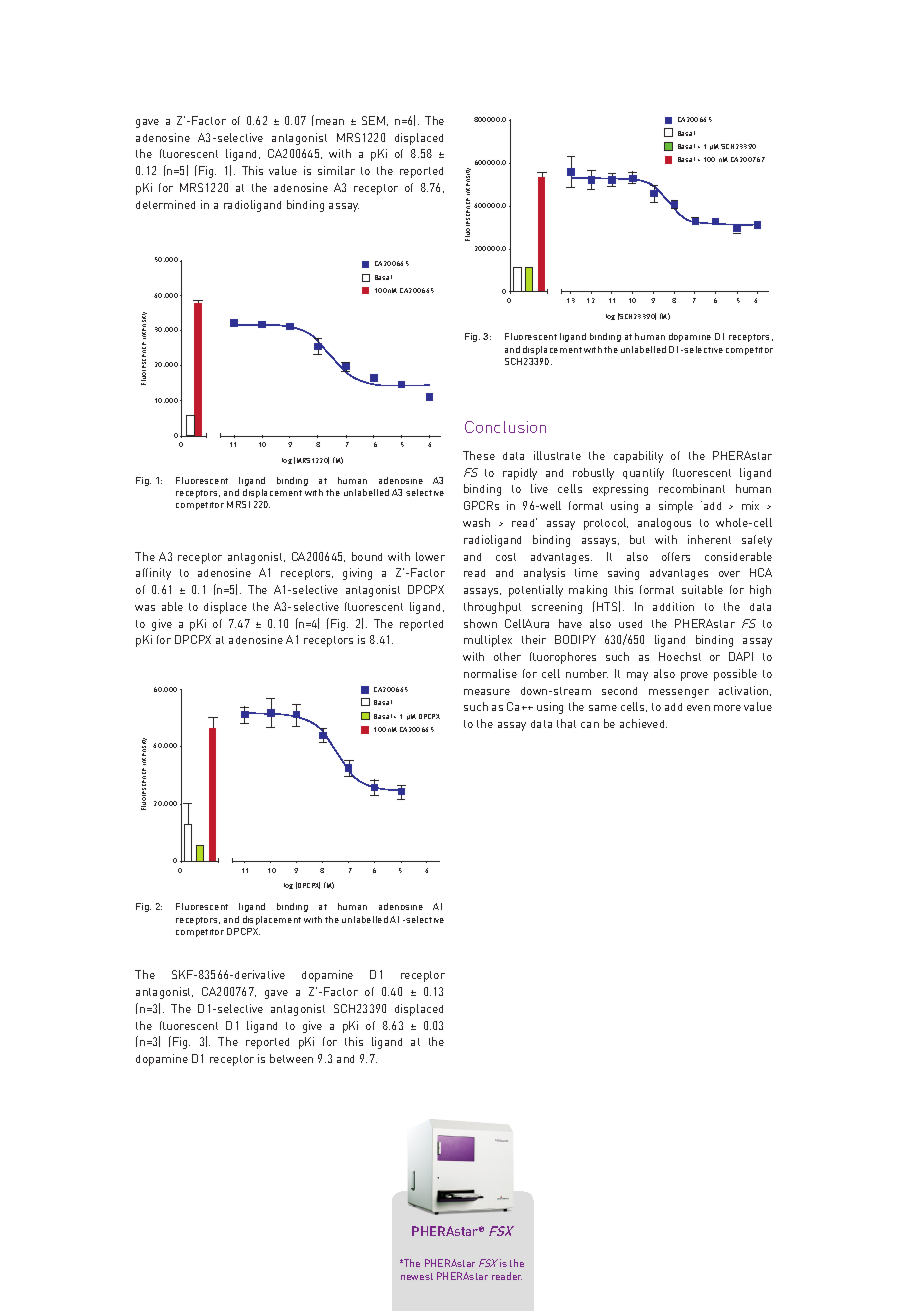 The image size is (924, 1311). I want to click on capability, so click(638, 457).
